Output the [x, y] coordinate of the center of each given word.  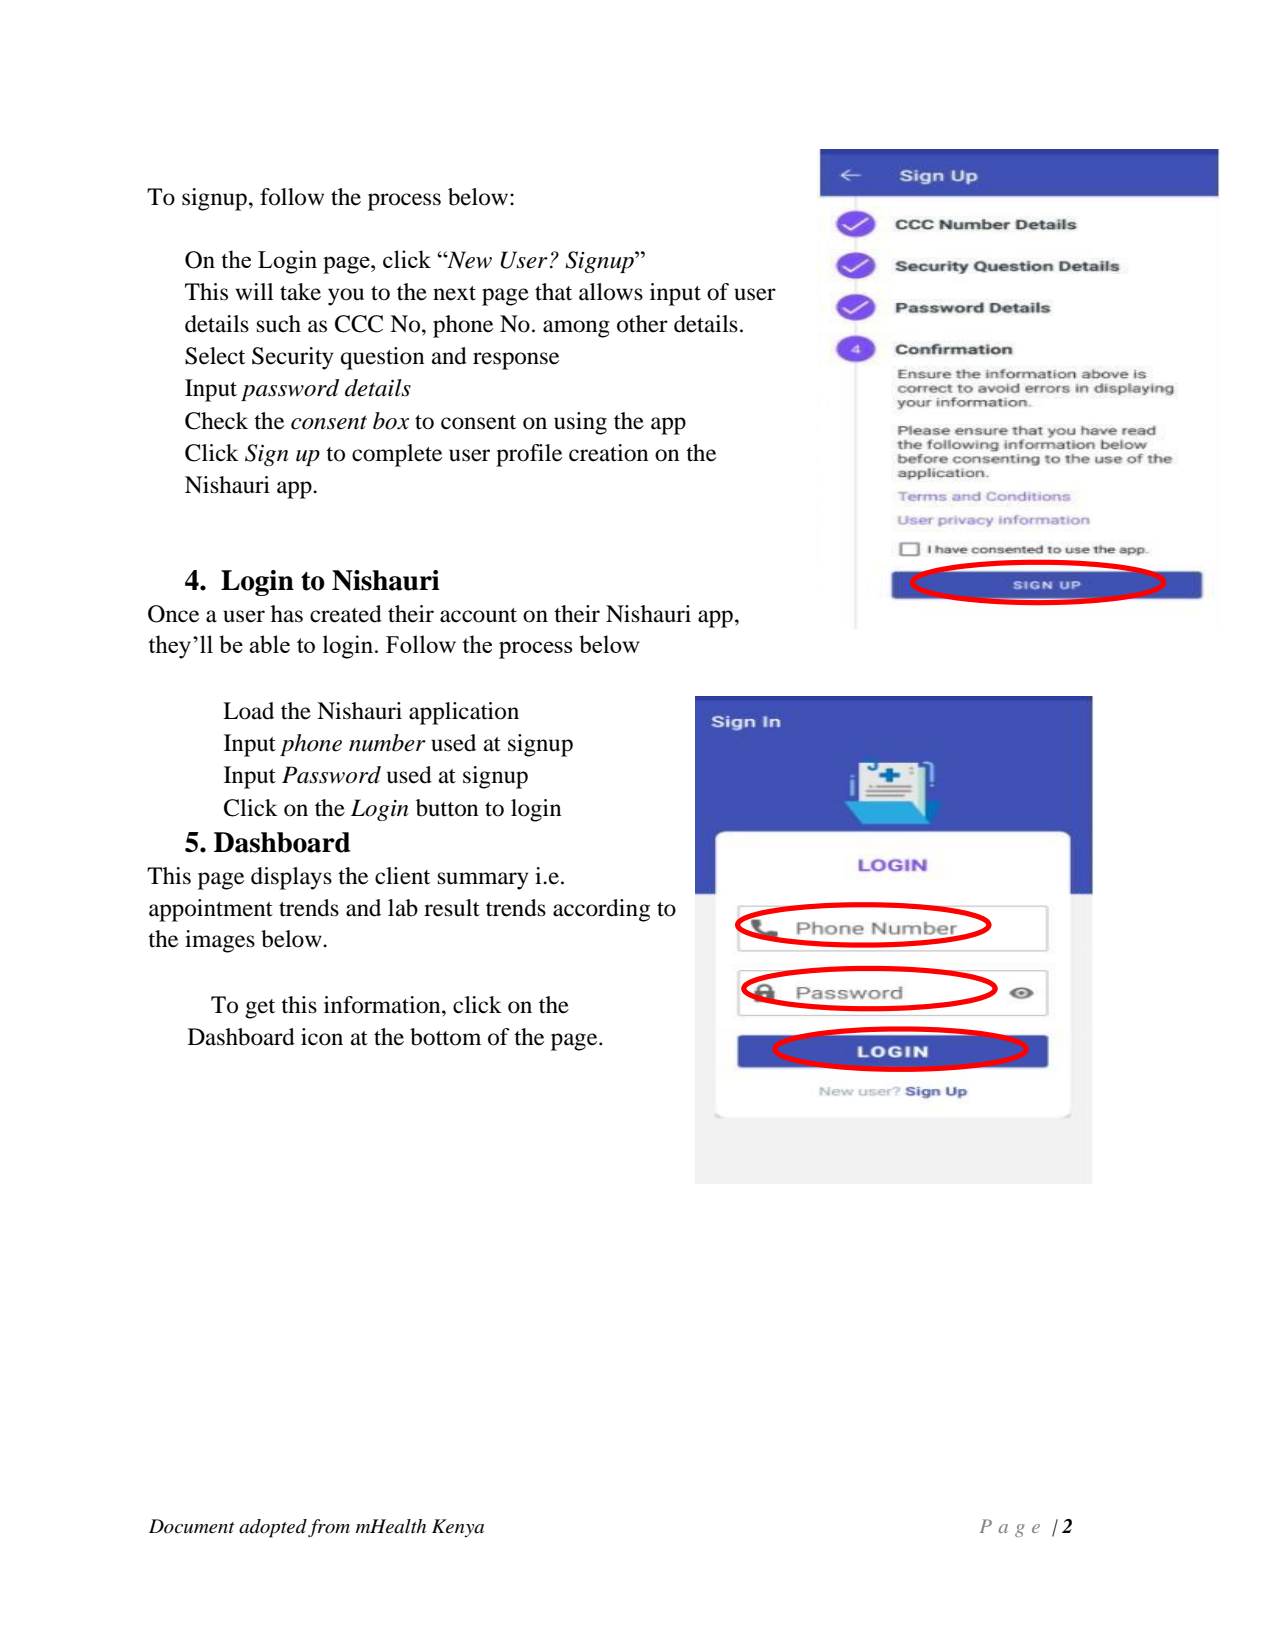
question [383, 358]
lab [403, 908]
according [601, 910]
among [576, 329]
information [383, 1005]
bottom [445, 1037]
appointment [211, 910]
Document [192, 1526]
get [260, 1009]
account [478, 615]
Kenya [458, 1528]
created [346, 614]
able [269, 644]
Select [215, 356]
